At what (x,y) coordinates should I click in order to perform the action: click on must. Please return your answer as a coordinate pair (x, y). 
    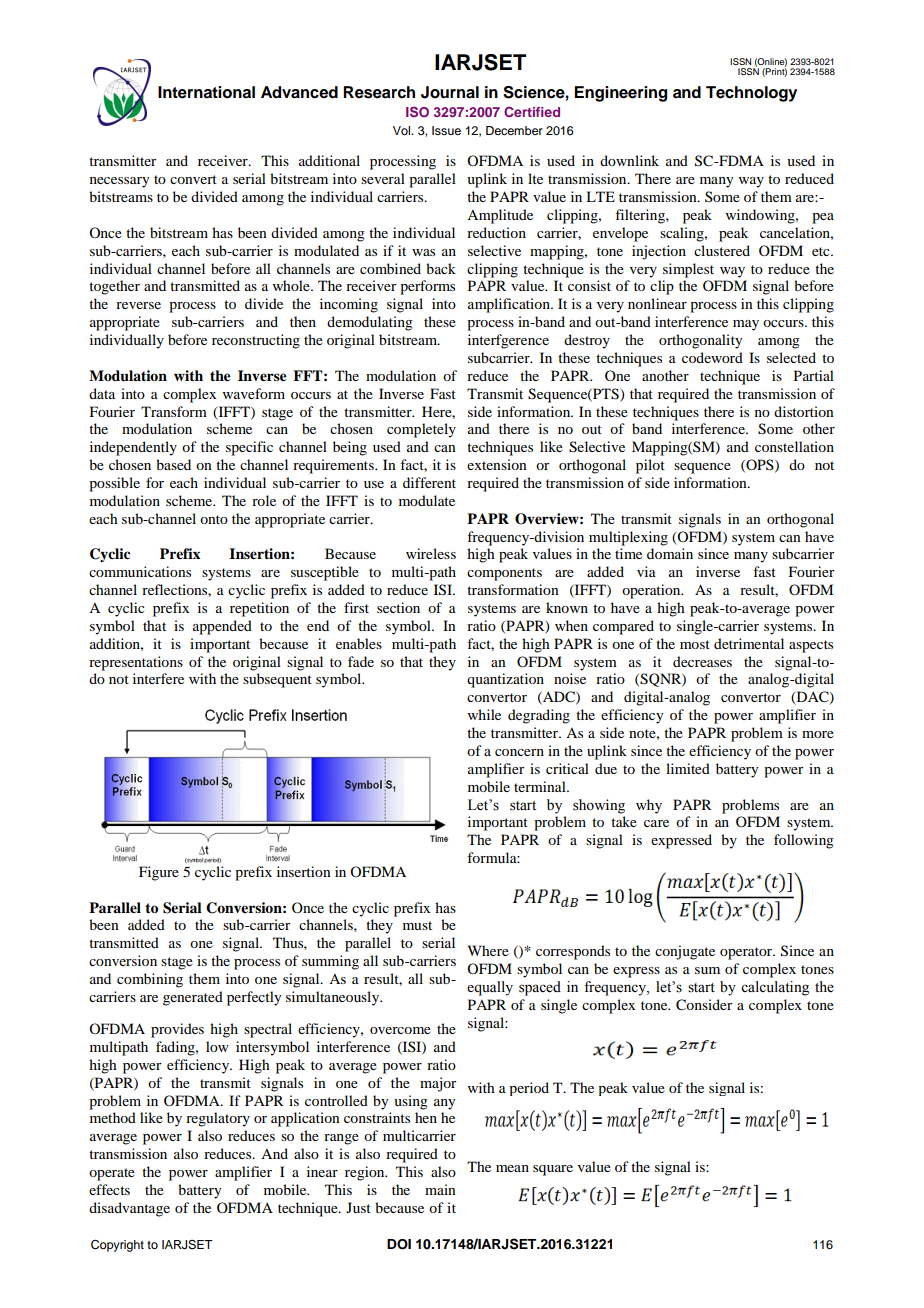
    Looking at the image, I should click on (417, 925).
